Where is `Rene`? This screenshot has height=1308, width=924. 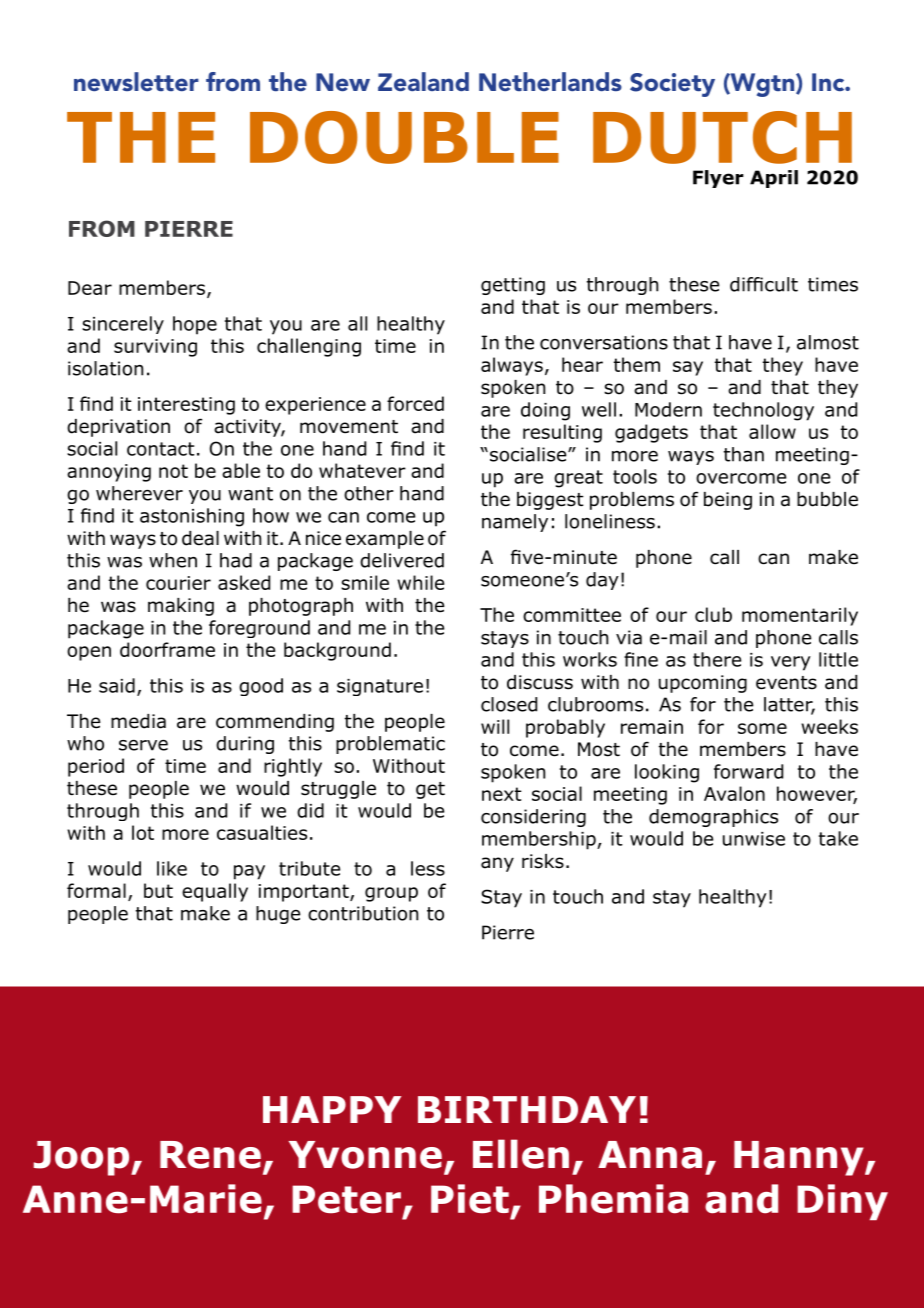
Rene is located at coordinates (210, 1155).
